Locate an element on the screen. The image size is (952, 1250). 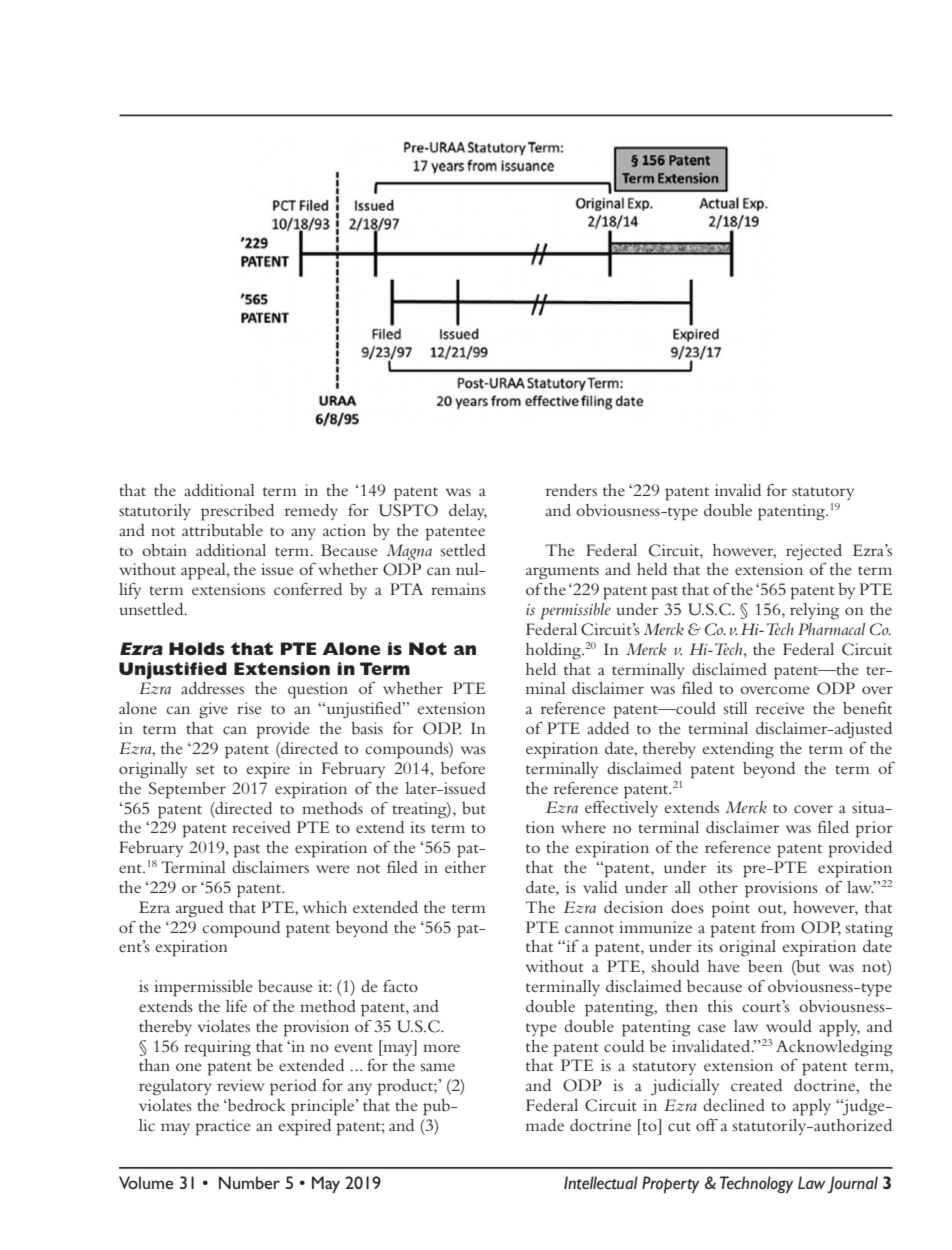
argued is located at coordinates (199, 909).
